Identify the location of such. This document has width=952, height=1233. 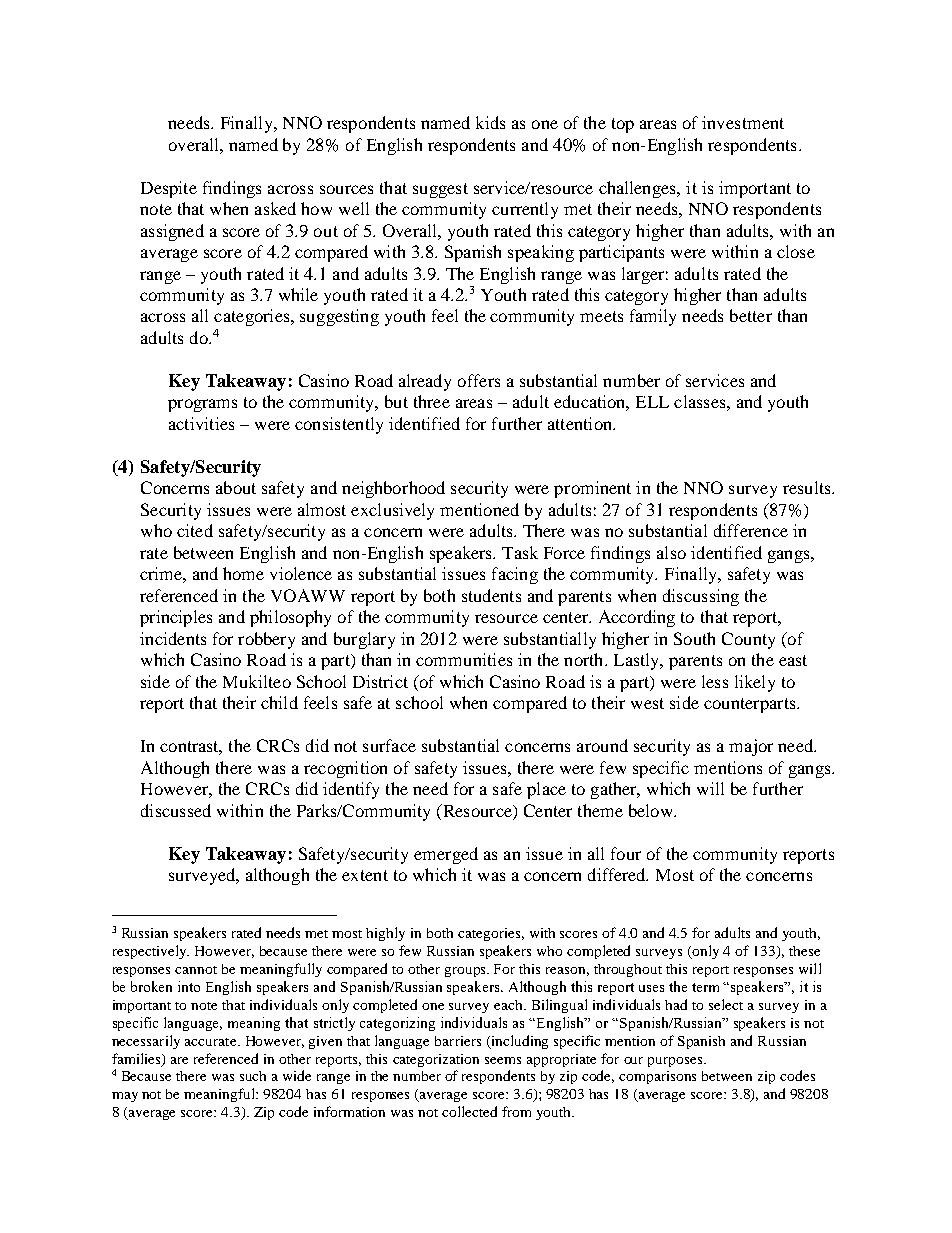
(253, 1076).
